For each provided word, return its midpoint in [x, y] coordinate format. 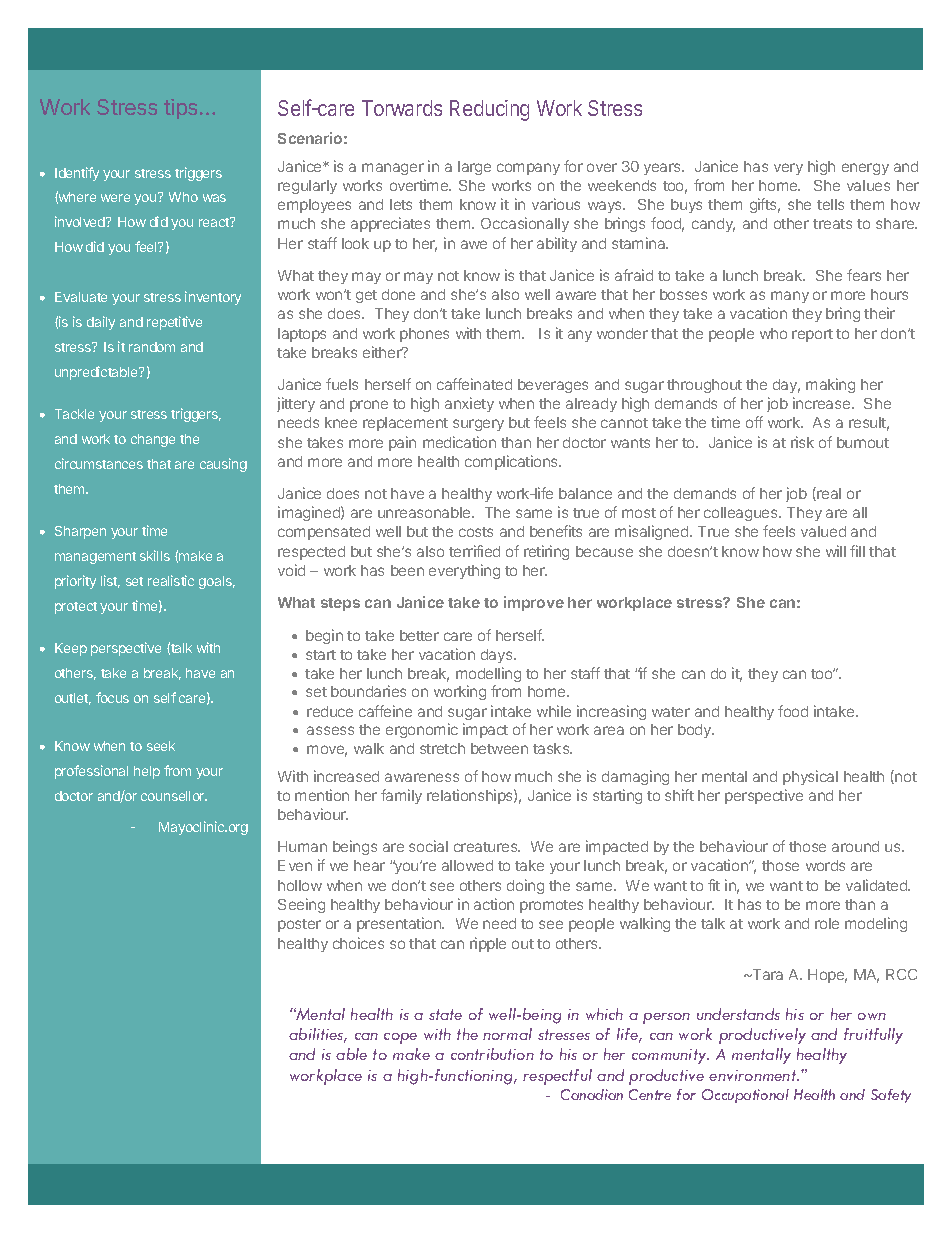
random [152, 347]
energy [865, 169]
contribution [492, 1054]
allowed [467, 865]
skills [155, 555]
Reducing [489, 110]
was [214, 198]
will [836, 551]
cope [400, 1038]
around [855, 846]
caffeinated [474, 384]
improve [534, 603]
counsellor [174, 796]
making [830, 385]
